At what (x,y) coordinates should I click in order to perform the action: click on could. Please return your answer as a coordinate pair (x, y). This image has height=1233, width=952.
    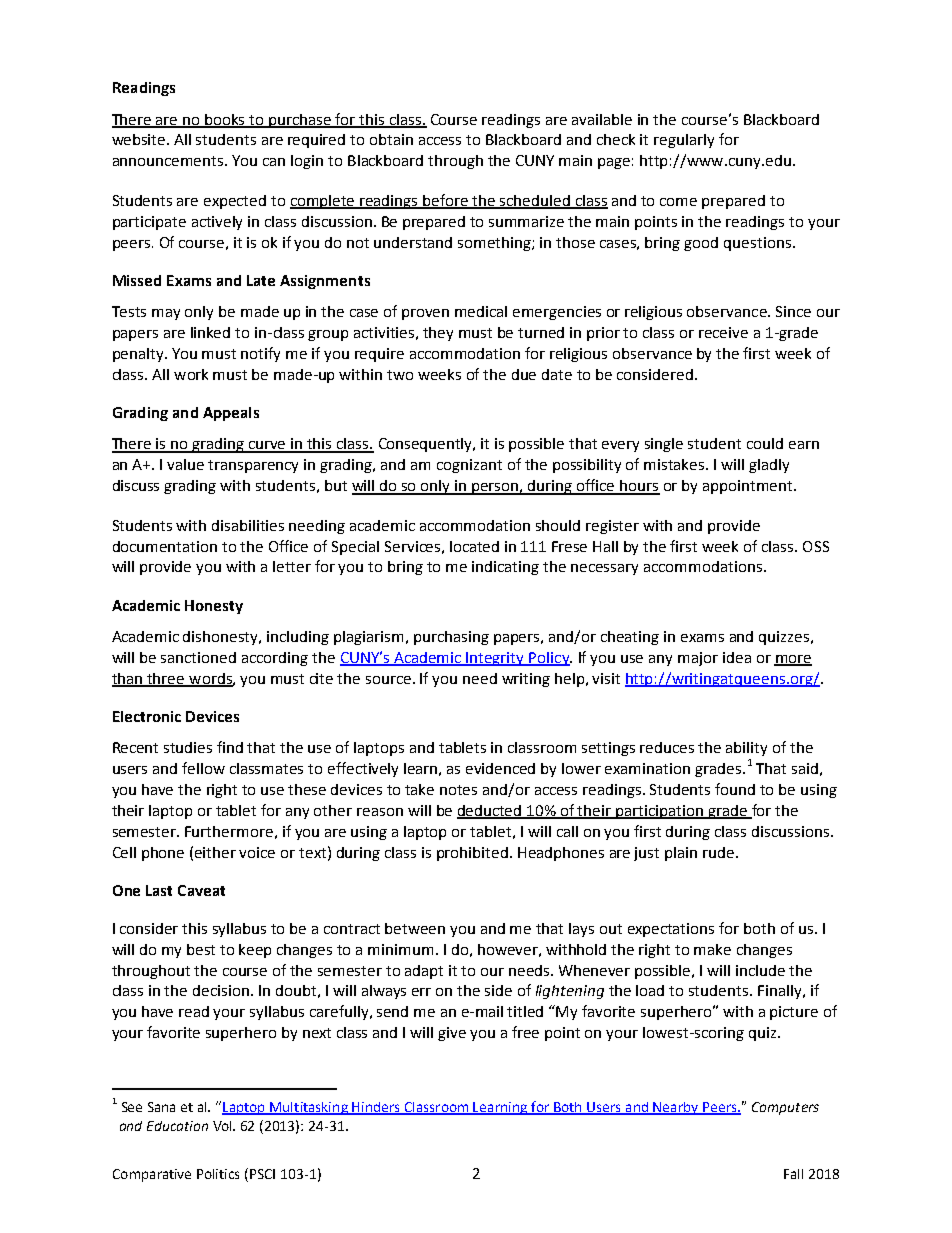
    Looking at the image, I should click on (765, 443).
